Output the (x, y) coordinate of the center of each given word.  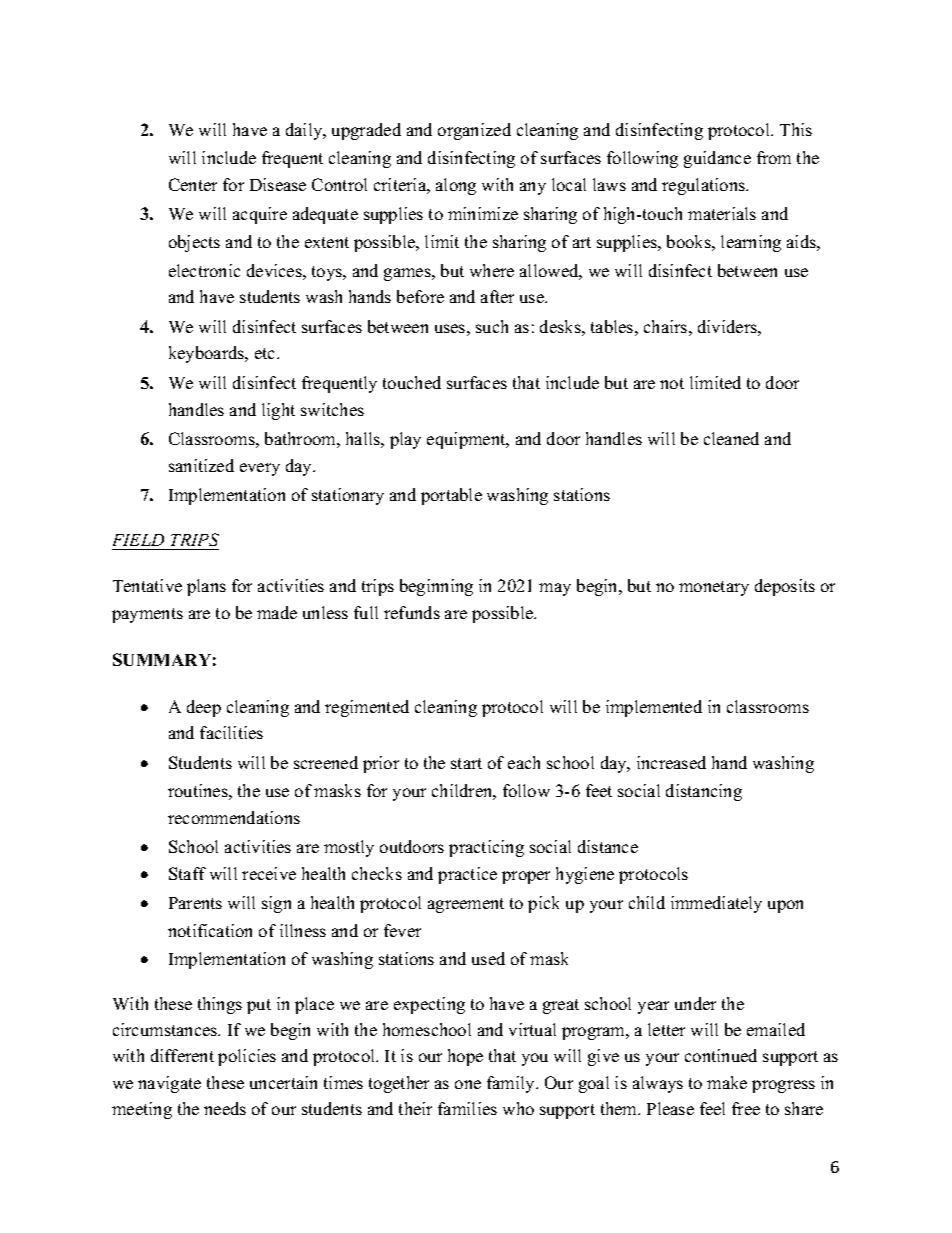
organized (474, 131)
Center (193, 184)
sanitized (201, 465)
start (466, 763)
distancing (704, 792)
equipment (467, 440)
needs (225, 1108)
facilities (231, 732)
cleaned (731, 438)
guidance (717, 159)
